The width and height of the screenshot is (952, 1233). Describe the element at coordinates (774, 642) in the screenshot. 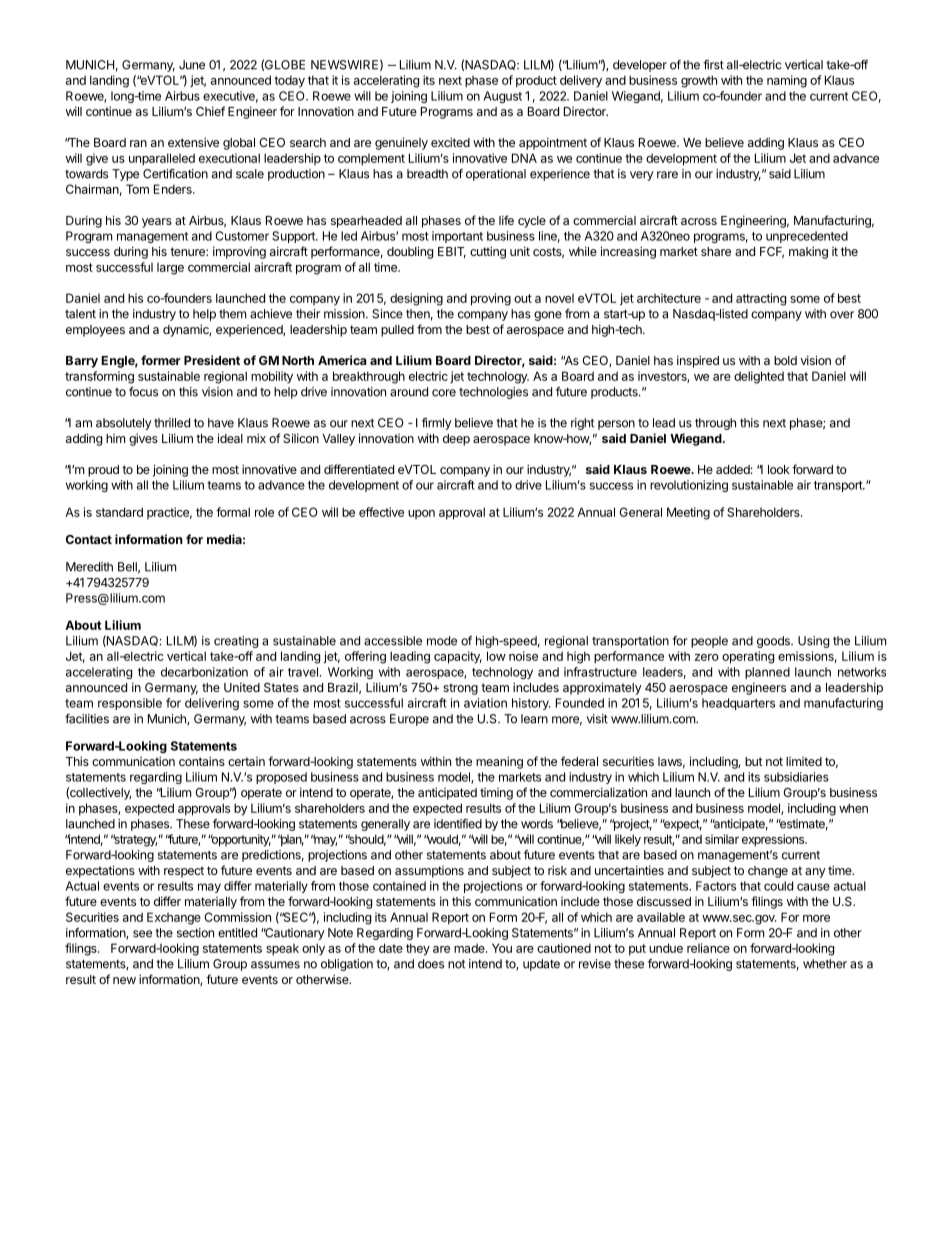

I see `goods` at that location.
